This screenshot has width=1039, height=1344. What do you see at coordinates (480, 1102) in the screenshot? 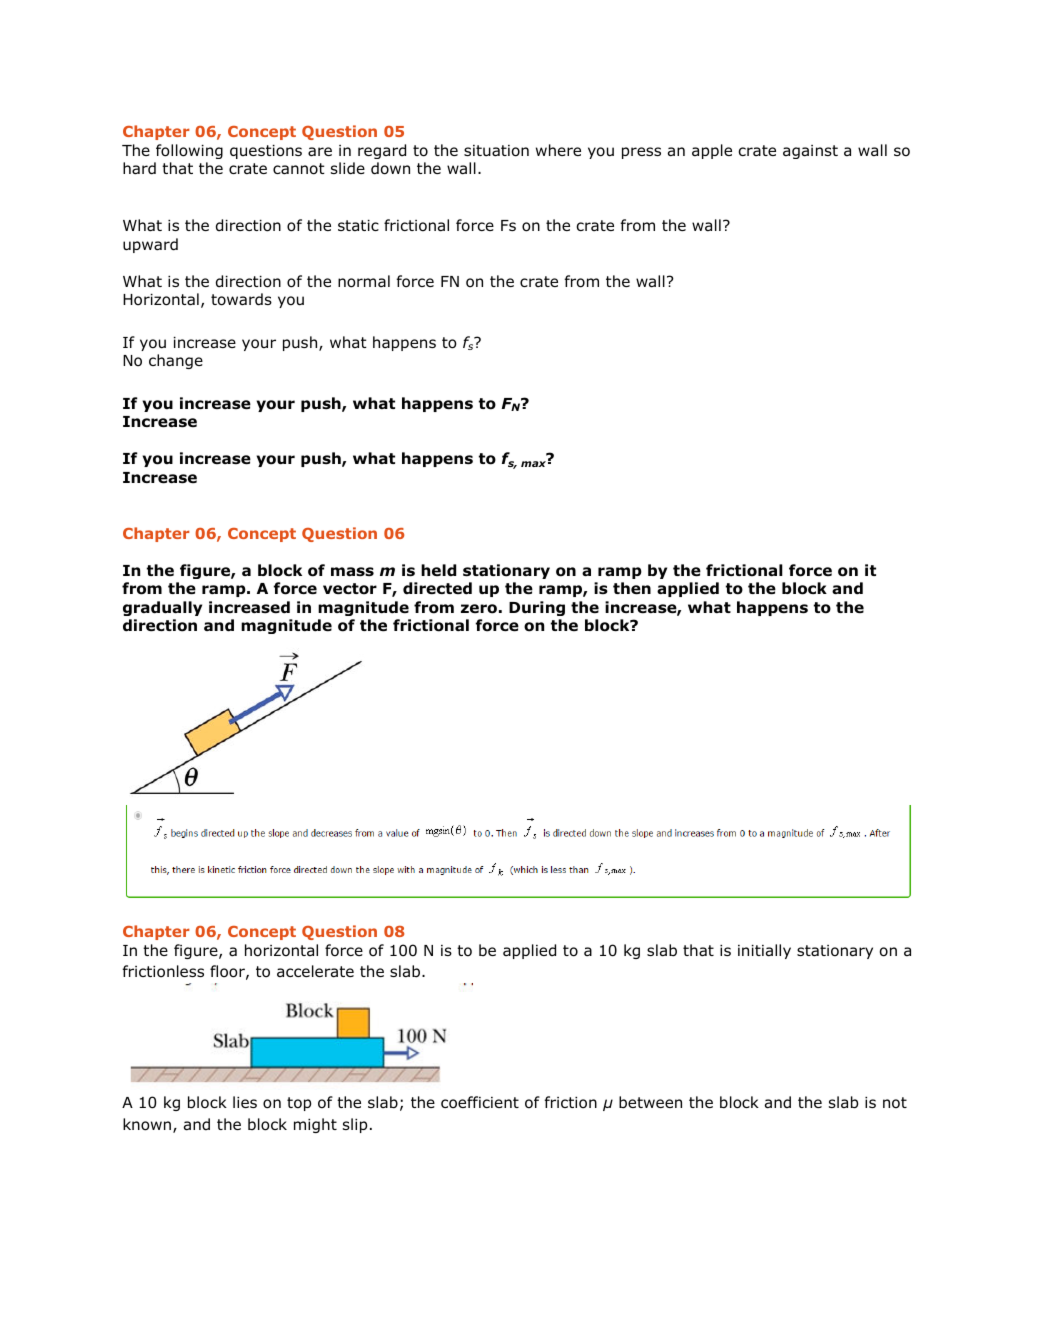
I see `coefficient` at bounding box center [480, 1102].
